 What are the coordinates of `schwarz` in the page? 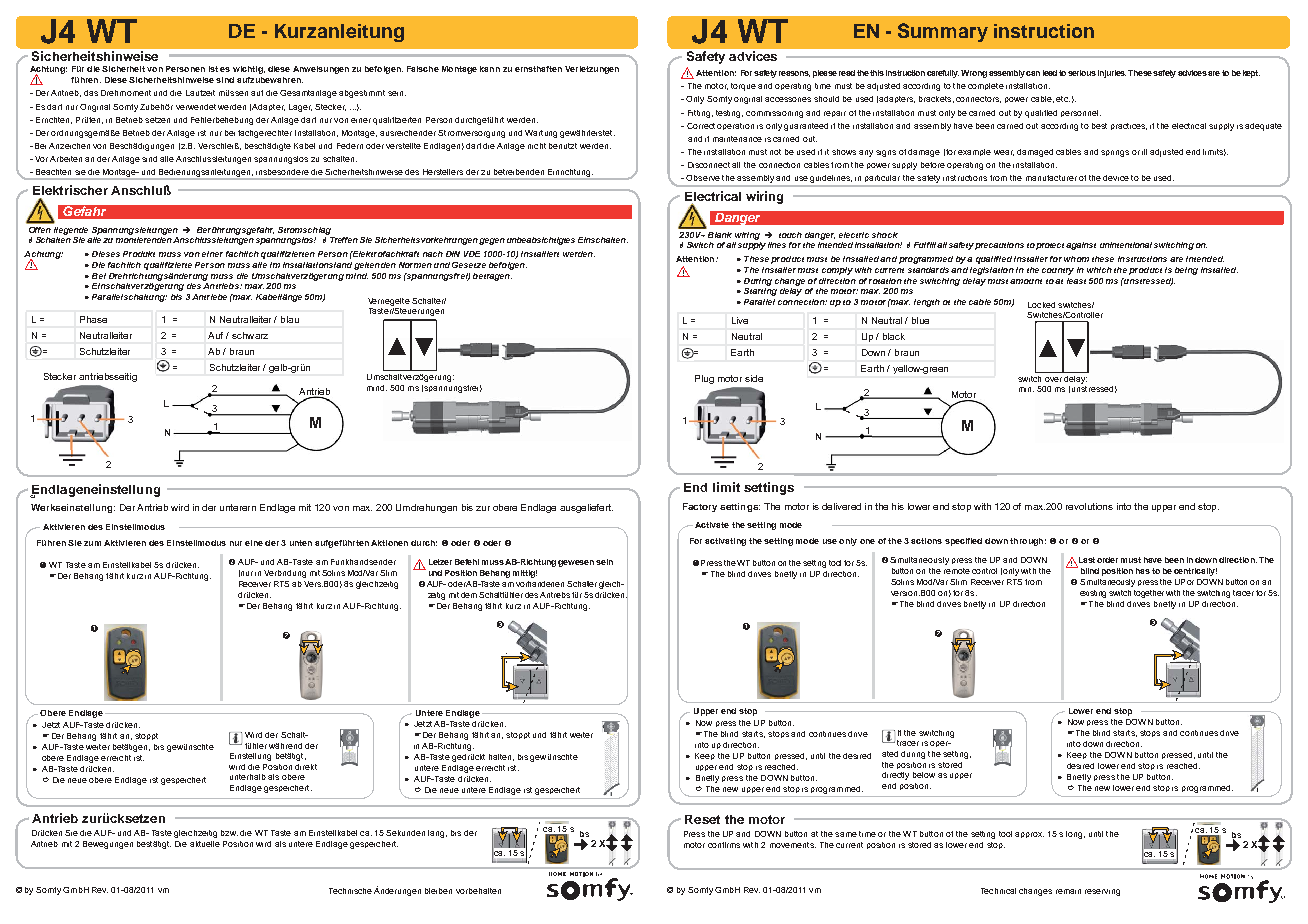 It's located at (250, 335).
